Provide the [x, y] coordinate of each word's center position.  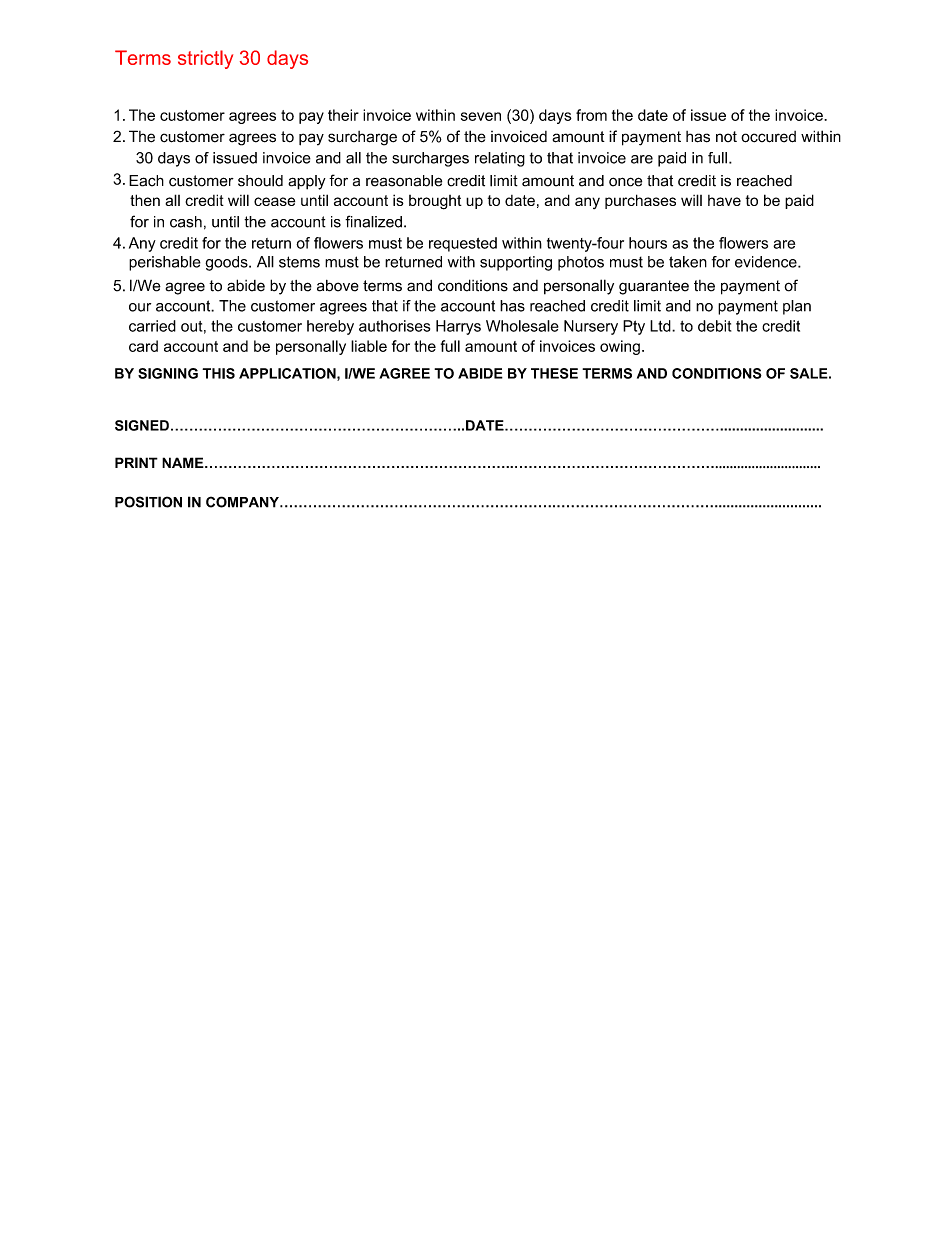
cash [186, 222]
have [724, 200]
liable [369, 346]
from [591, 115]
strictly [205, 59]
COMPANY [243, 502]
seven [481, 116]
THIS [218, 373]
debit [714, 326]
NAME [184, 462]
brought [435, 202]
